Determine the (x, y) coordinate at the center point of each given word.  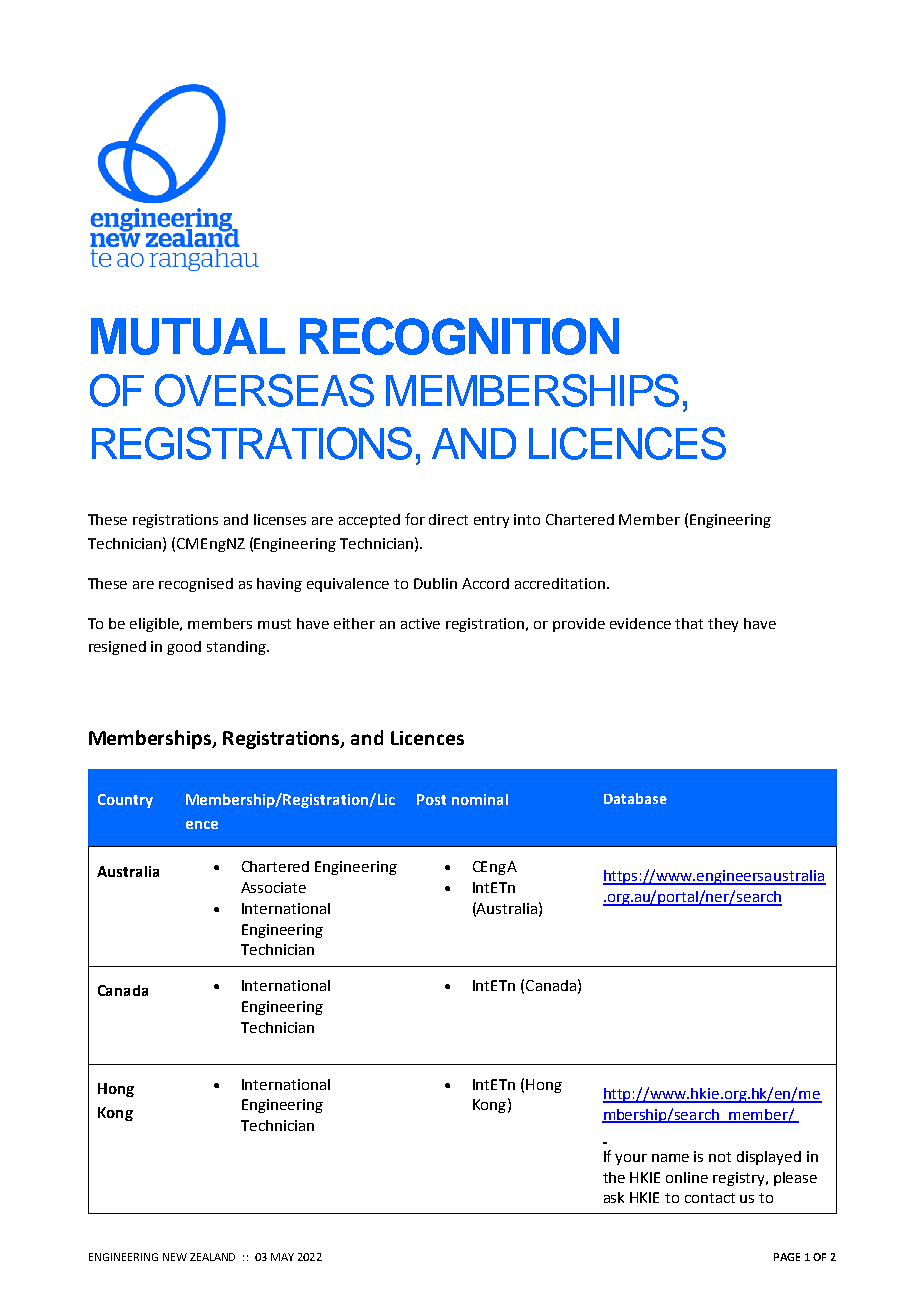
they (723, 625)
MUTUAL (188, 336)
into (527, 519)
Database (635, 798)
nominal (480, 799)
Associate (273, 887)
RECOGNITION (459, 336)
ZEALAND (212, 1257)
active (420, 623)
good (184, 648)
